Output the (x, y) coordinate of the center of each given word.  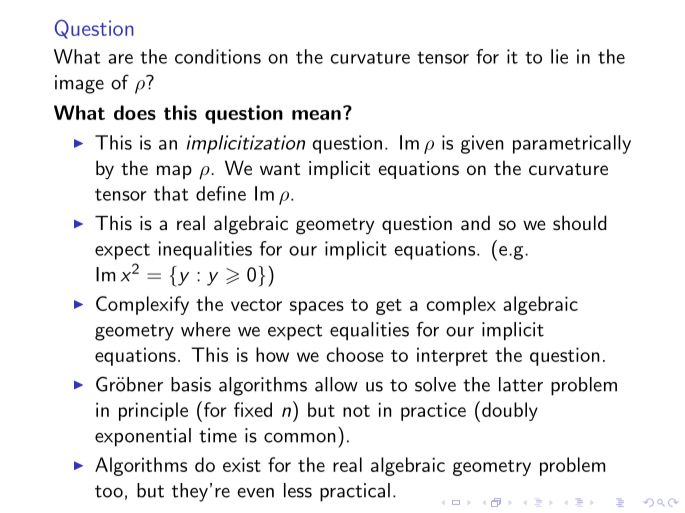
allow (336, 384)
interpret (452, 356)
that (171, 193)
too (109, 491)
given (482, 144)
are (120, 59)
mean (316, 115)
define (221, 193)
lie (559, 56)
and (475, 222)
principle (153, 411)
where (205, 329)
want (280, 169)
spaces (317, 308)
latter (521, 384)
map (174, 172)
